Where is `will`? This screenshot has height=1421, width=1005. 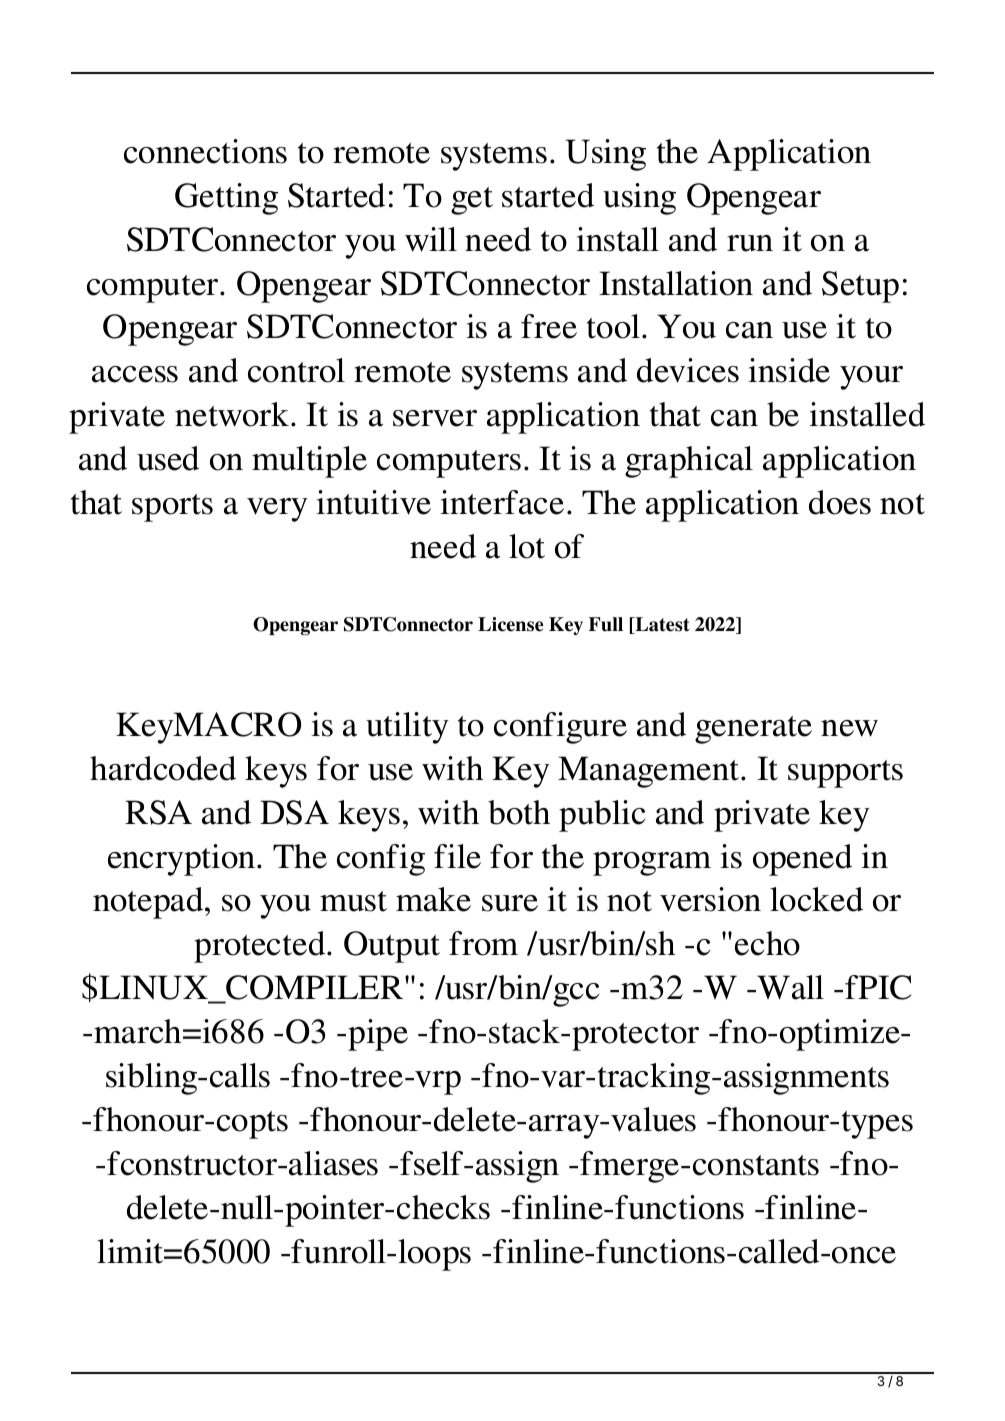
will is located at coordinates (431, 239).
